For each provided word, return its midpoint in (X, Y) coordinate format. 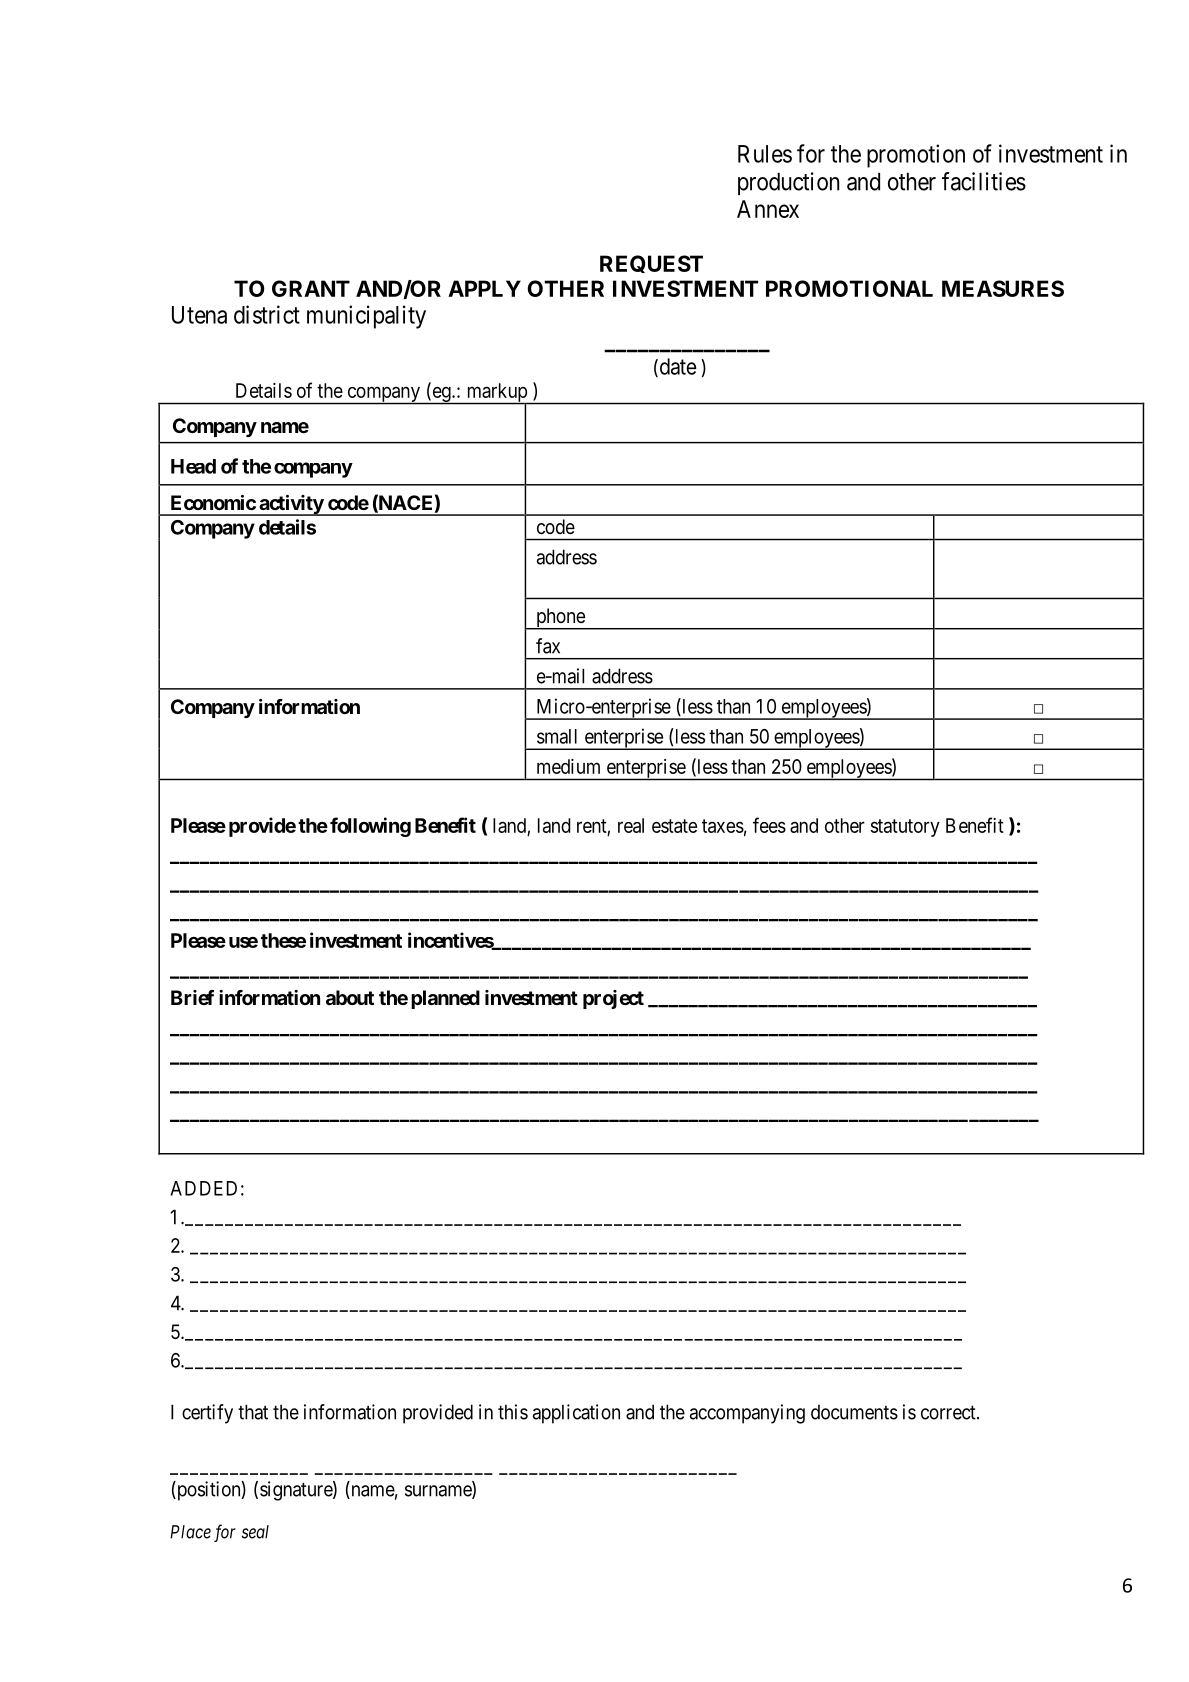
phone (560, 619)
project (613, 999)
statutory (905, 828)
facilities (984, 181)
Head (193, 466)
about (350, 997)
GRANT (311, 288)
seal (255, 1532)
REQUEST (651, 264)
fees (769, 825)
